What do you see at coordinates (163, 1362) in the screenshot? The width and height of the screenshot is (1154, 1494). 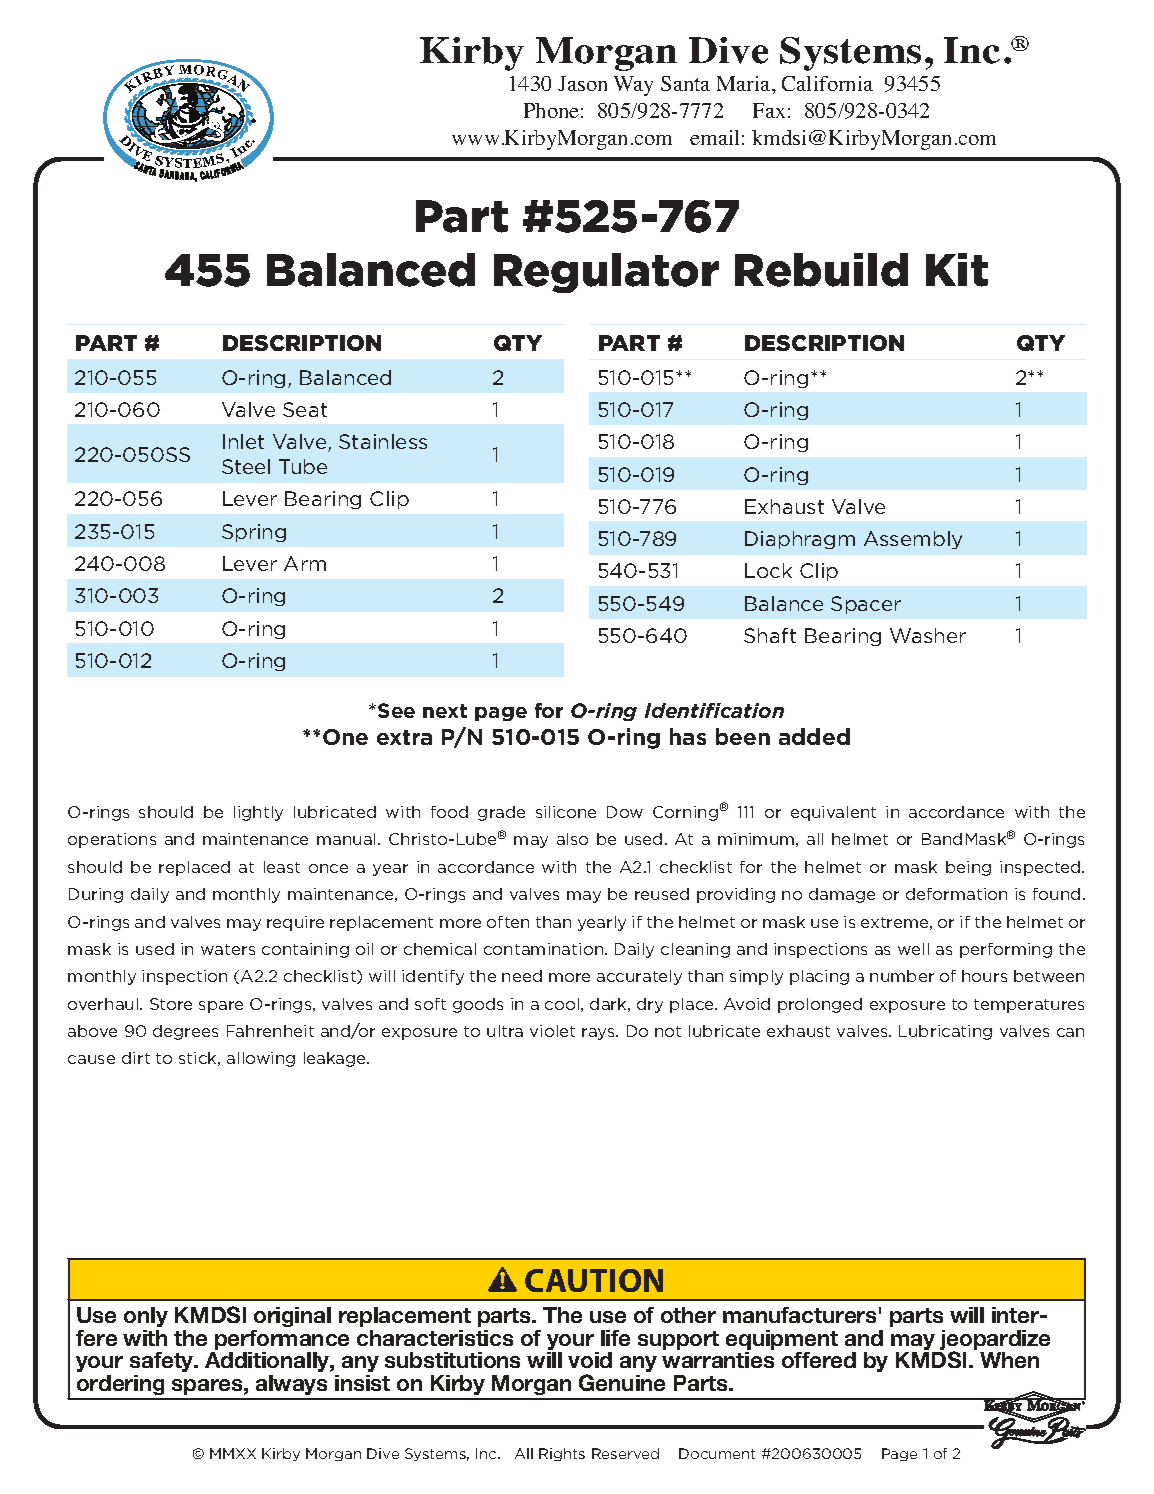 I see `safety` at bounding box center [163, 1362].
